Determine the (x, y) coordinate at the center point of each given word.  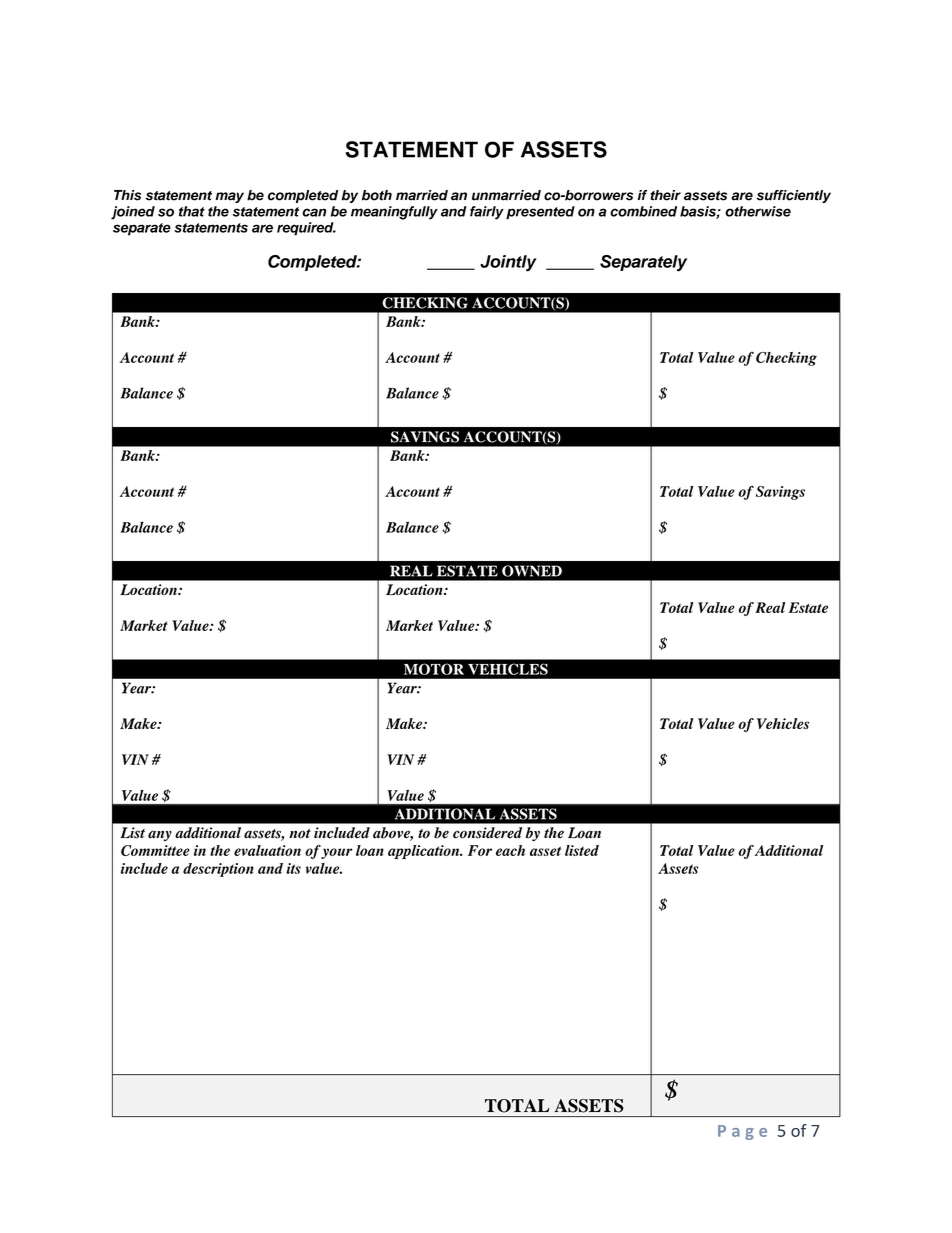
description (218, 870)
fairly (487, 213)
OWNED (532, 571)
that (192, 211)
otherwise (758, 211)
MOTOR (434, 669)
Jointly (508, 263)
